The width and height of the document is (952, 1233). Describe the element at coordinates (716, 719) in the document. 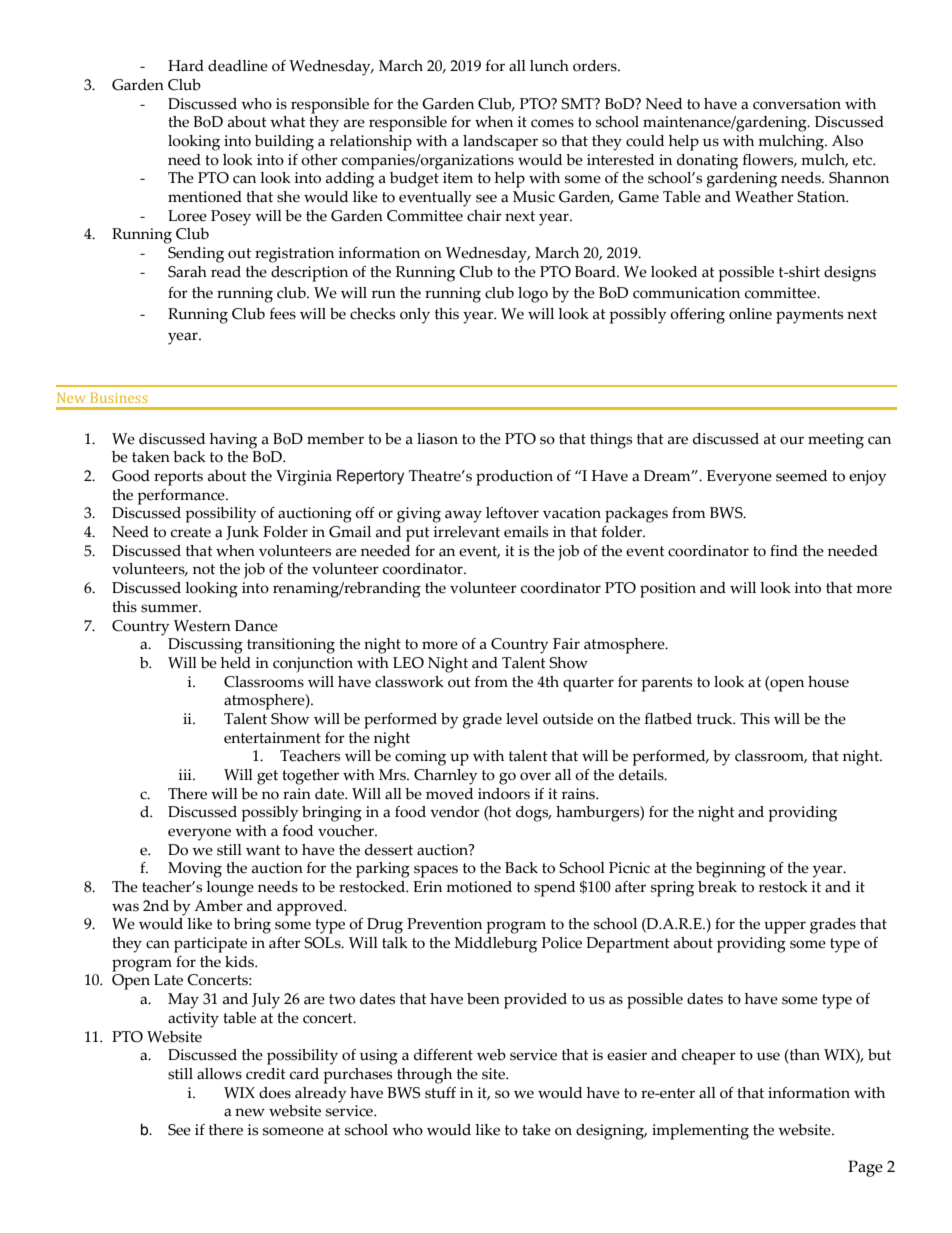

I see `truck` at that location.
